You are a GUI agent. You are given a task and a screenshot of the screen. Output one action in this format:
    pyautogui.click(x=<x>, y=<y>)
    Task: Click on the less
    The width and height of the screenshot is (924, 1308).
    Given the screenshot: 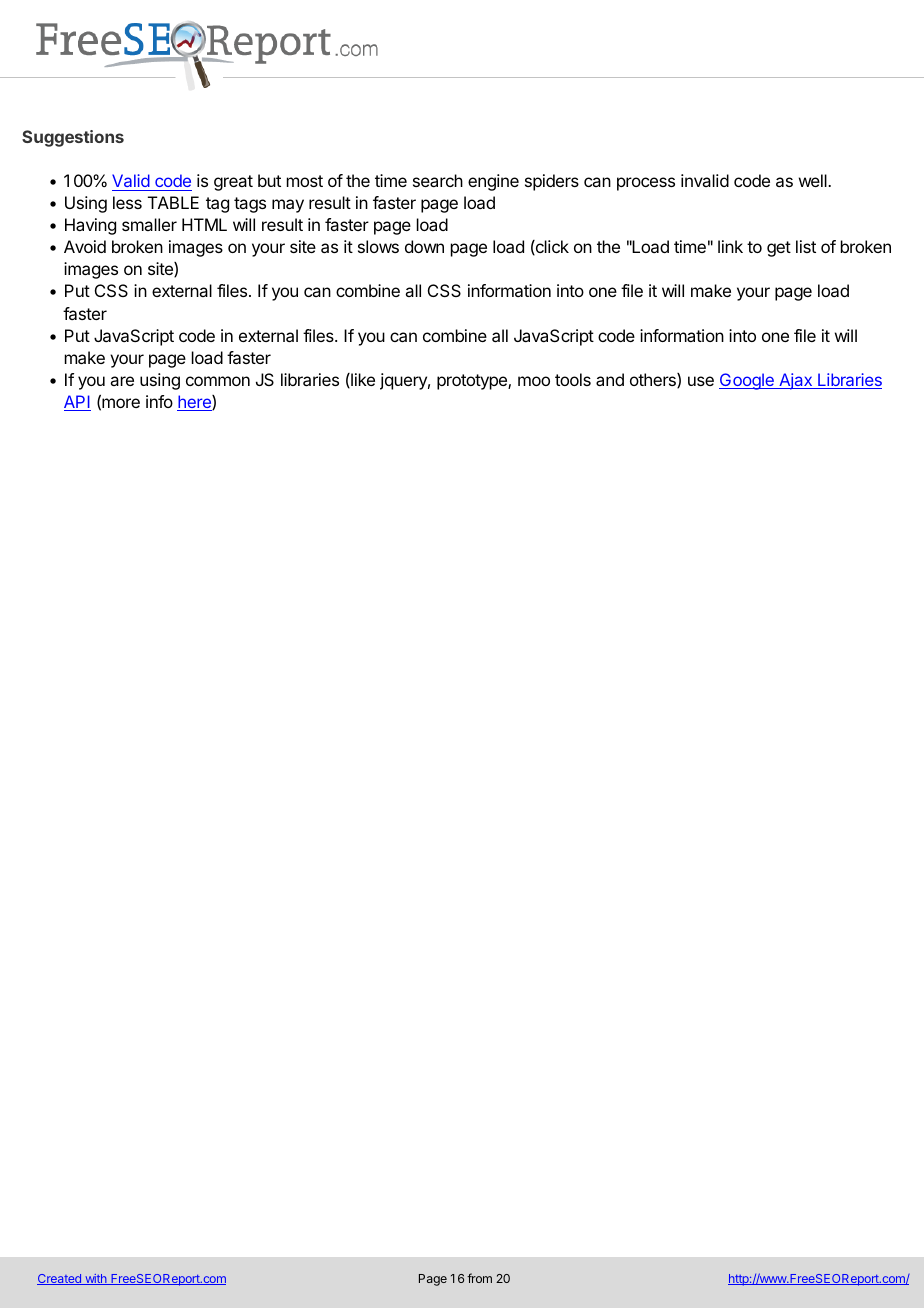 What is the action you would take?
    pyautogui.click(x=127, y=202)
